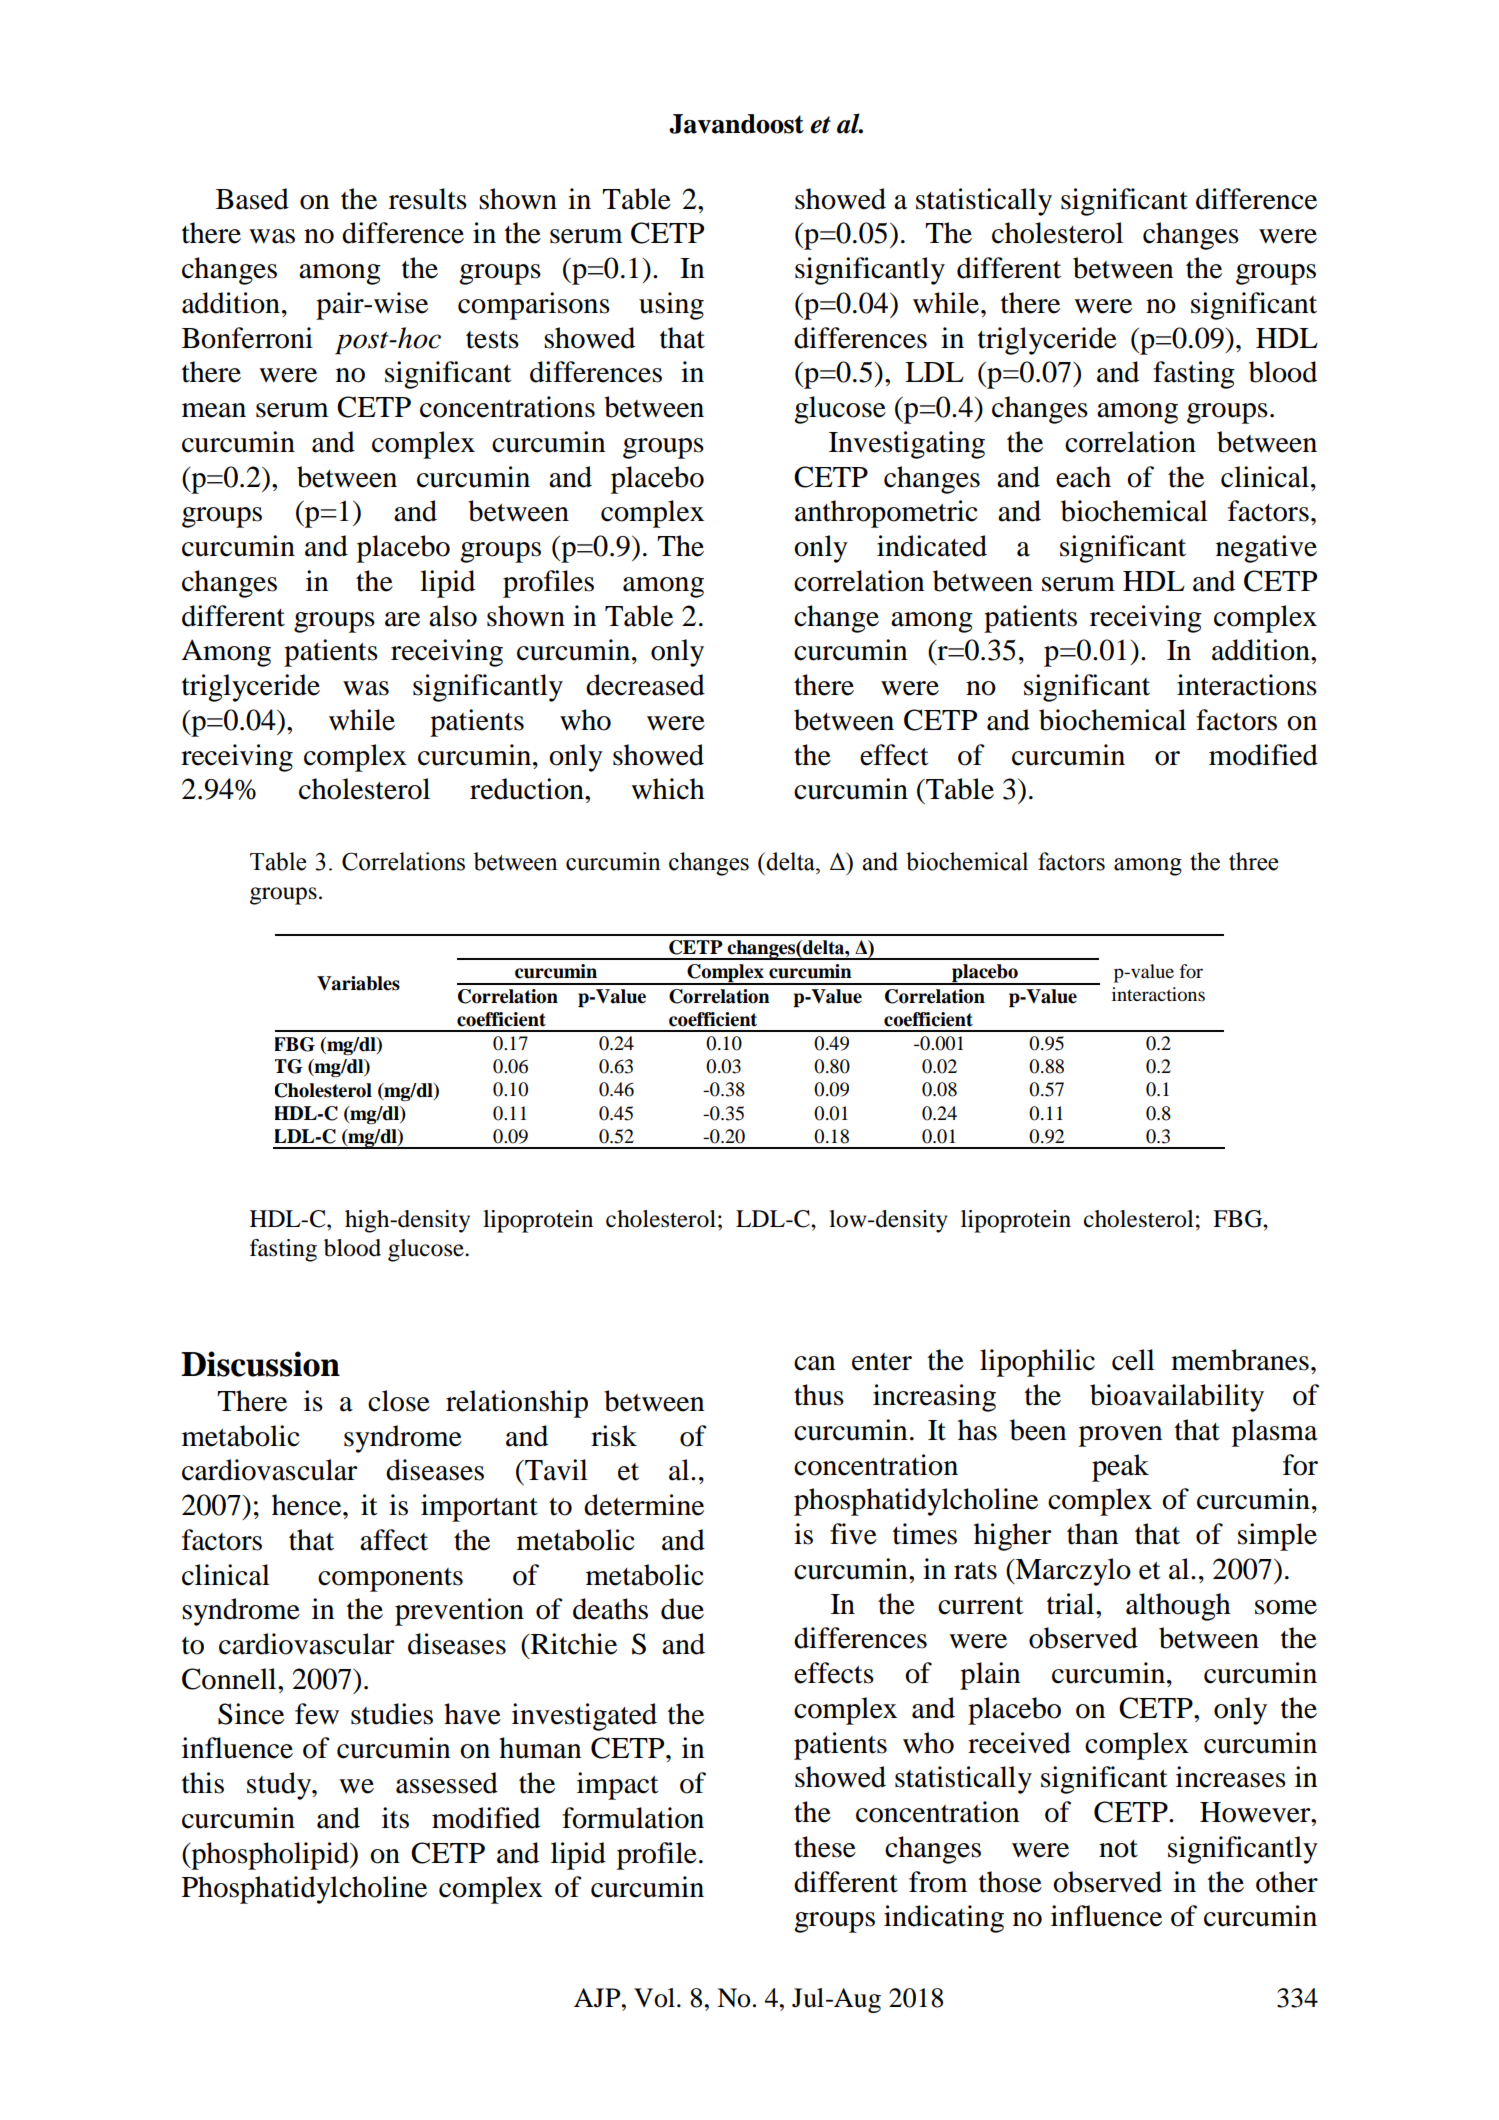 The height and width of the page is (2120, 1499). What do you see at coordinates (1118, 1849) in the page?
I see `not` at bounding box center [1118, 1849].
